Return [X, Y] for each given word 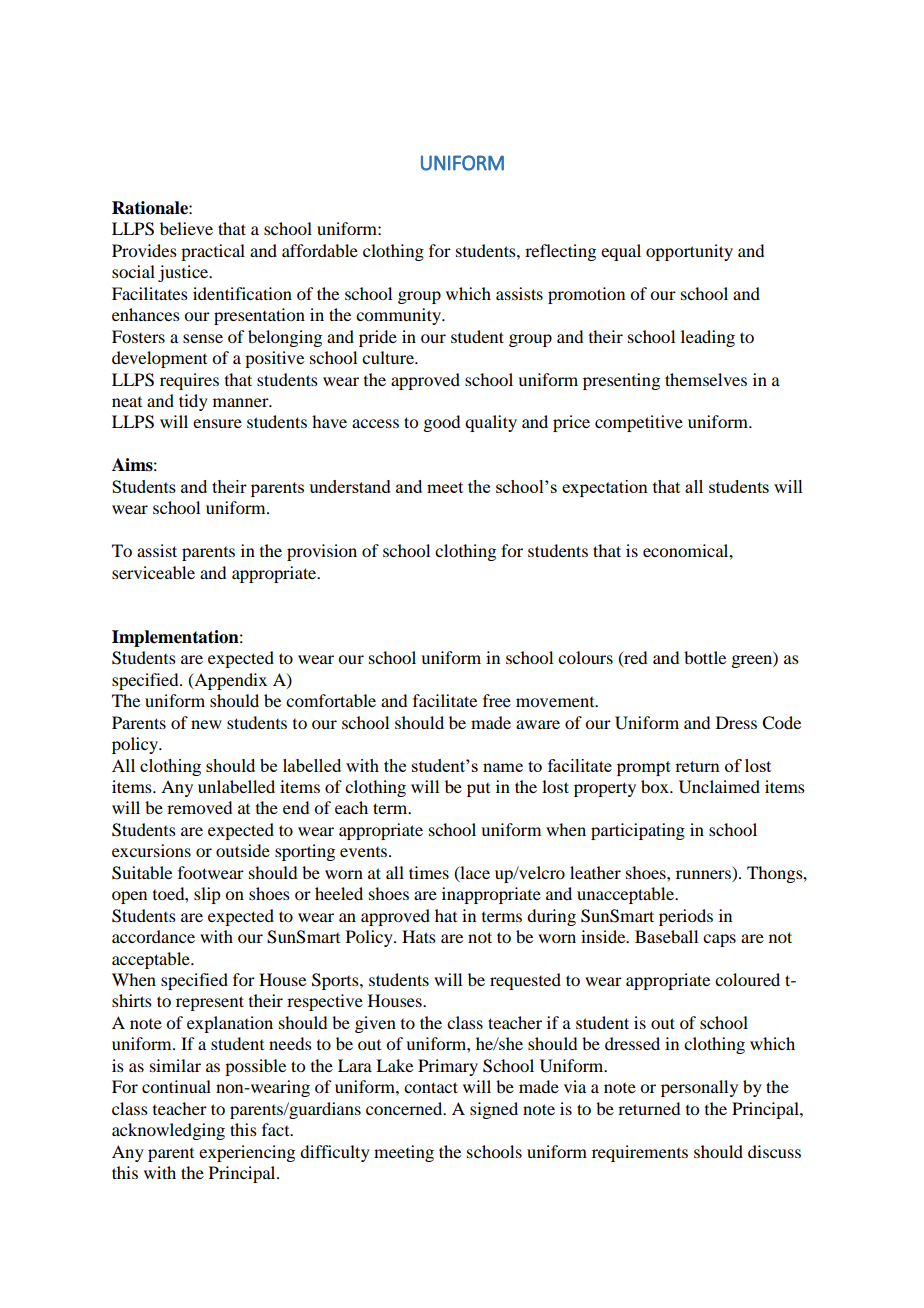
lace [474, 873]
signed [494, 1110]
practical [213, 252]
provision [322, 552]
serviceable [153, 572]
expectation [605, 488]
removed [199, 807]
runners [703, 874]
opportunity [689, 252]
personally [699, 1088]
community [400, 316]
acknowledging [168, 1131]
